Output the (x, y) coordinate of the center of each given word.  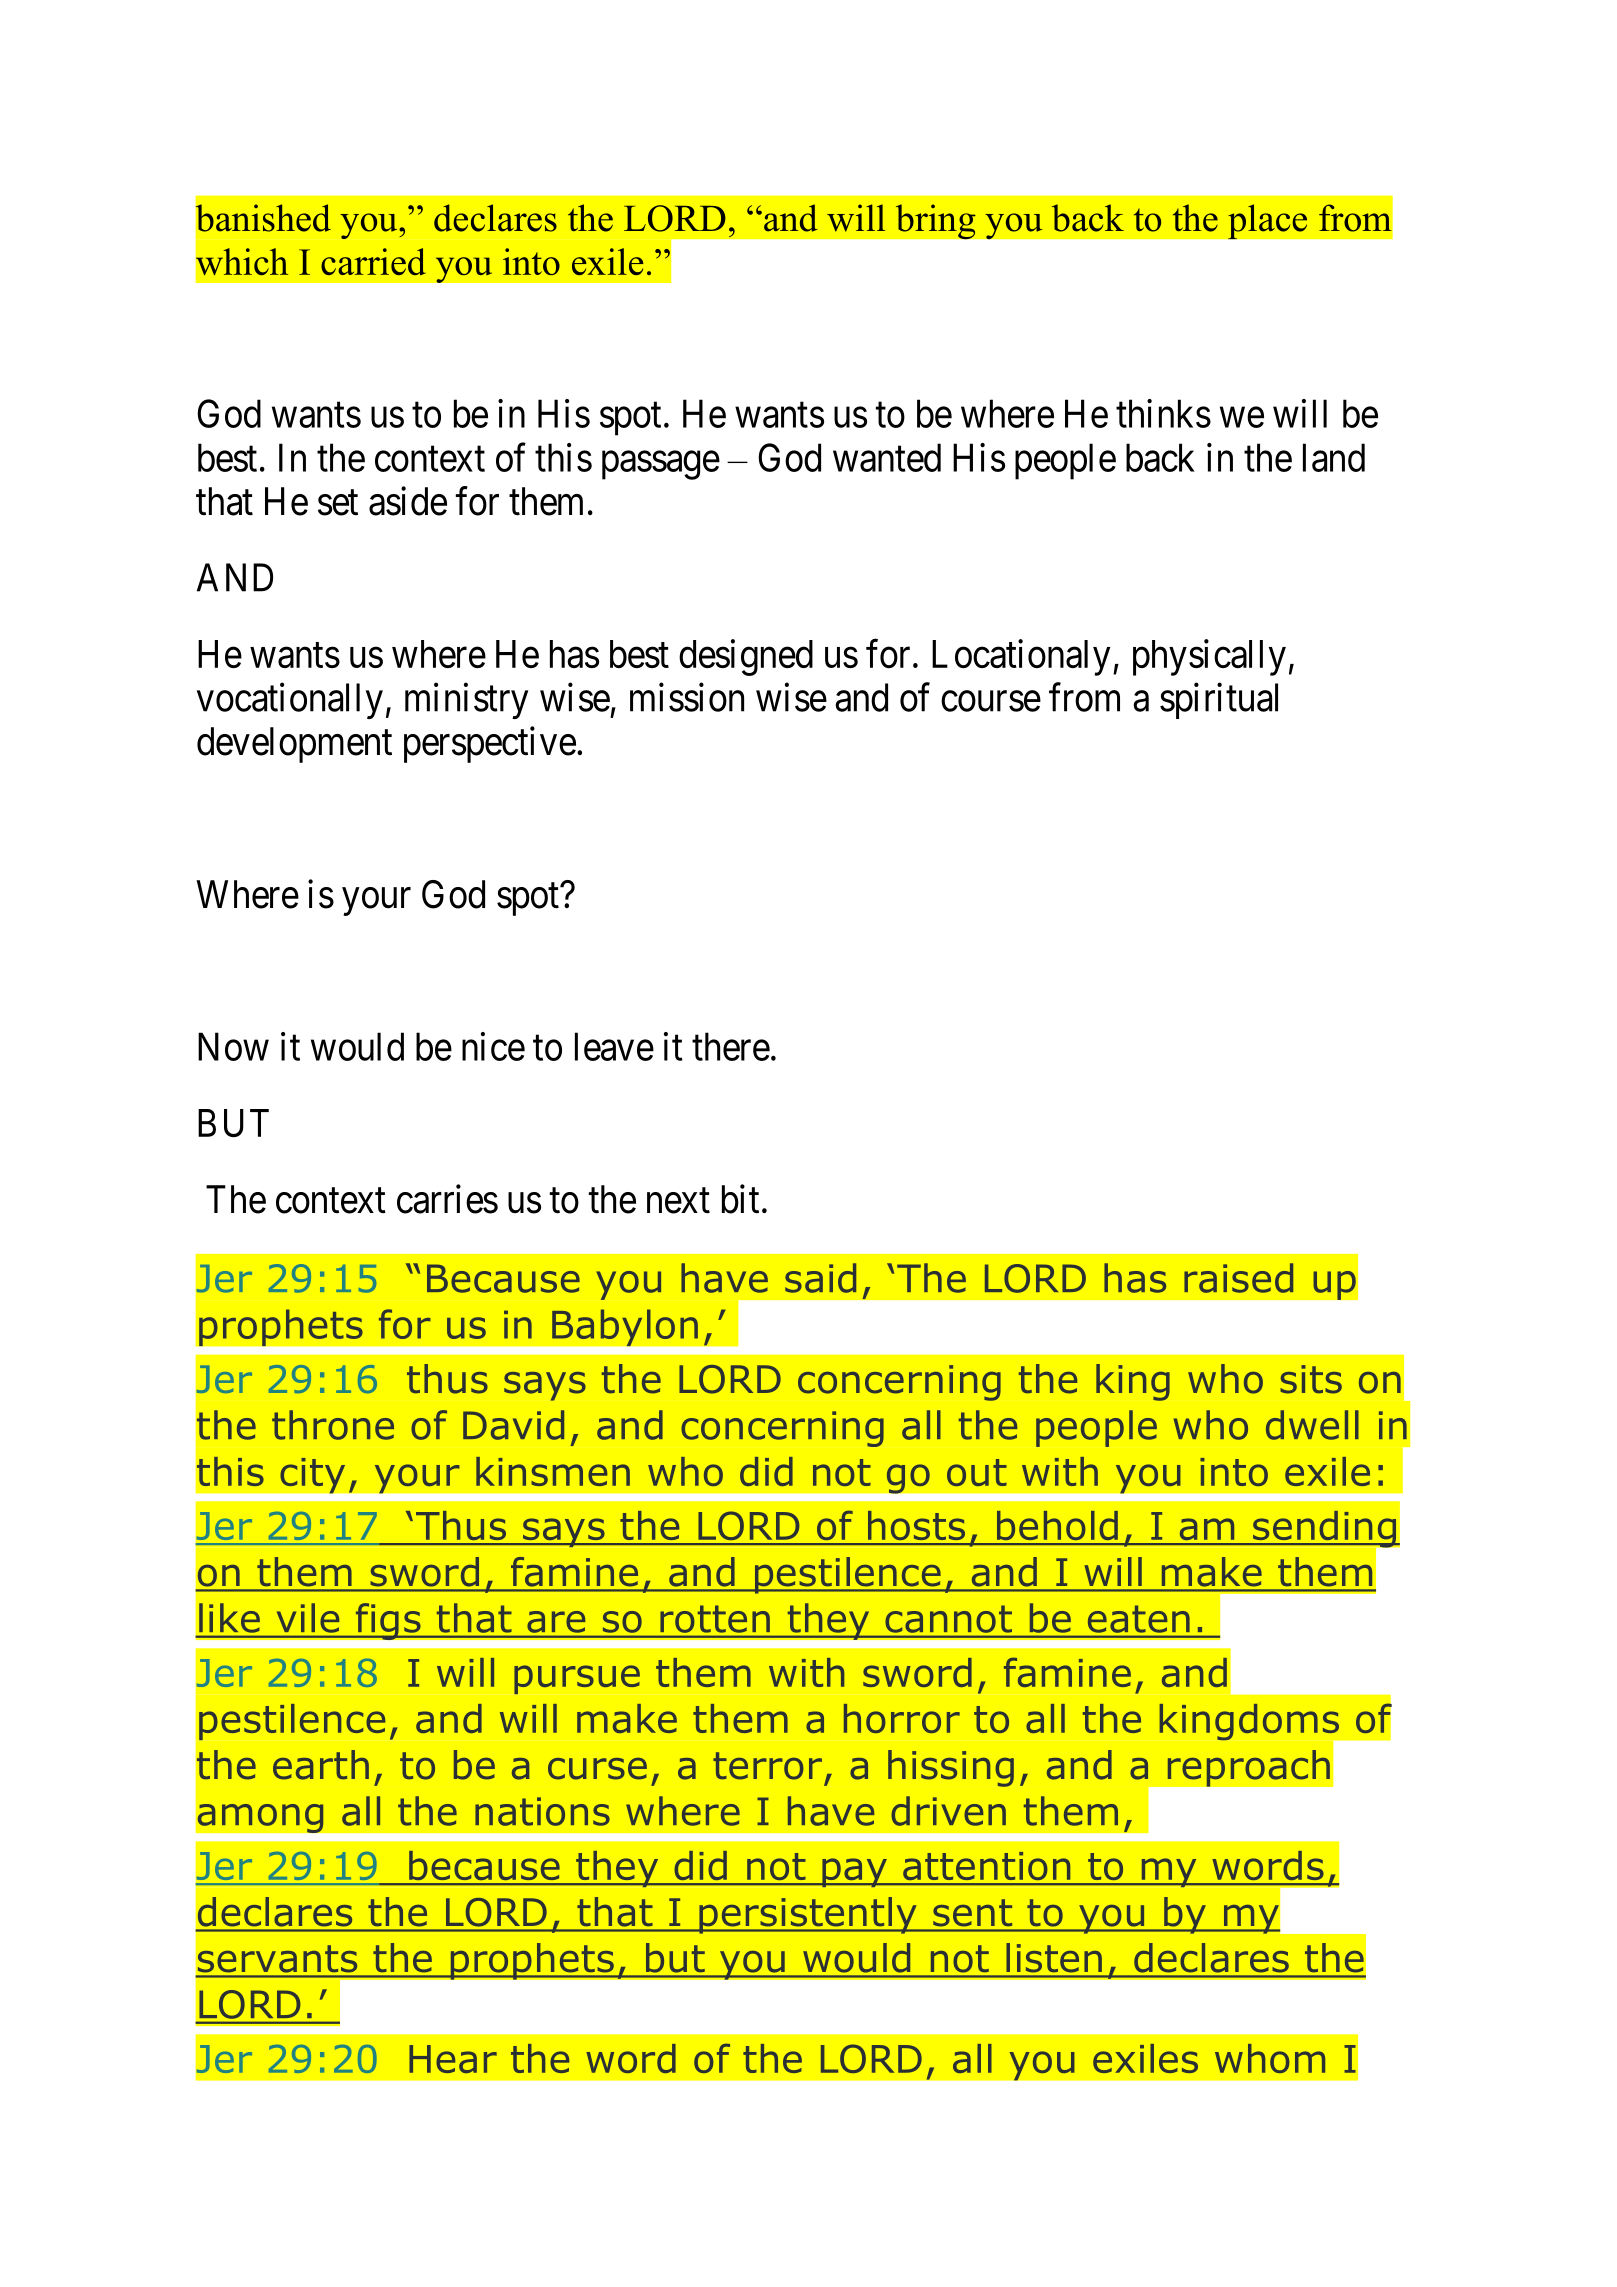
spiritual (1219, 701)
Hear (453, 2059)
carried (373, 261)
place (1267, 221)
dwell (1312, 1425)
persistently (808, 1915)
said (820, 1278)
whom (1270, 2058)
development (294, 745)
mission (687, 697)
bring (935, 221)
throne (333, 1425)
